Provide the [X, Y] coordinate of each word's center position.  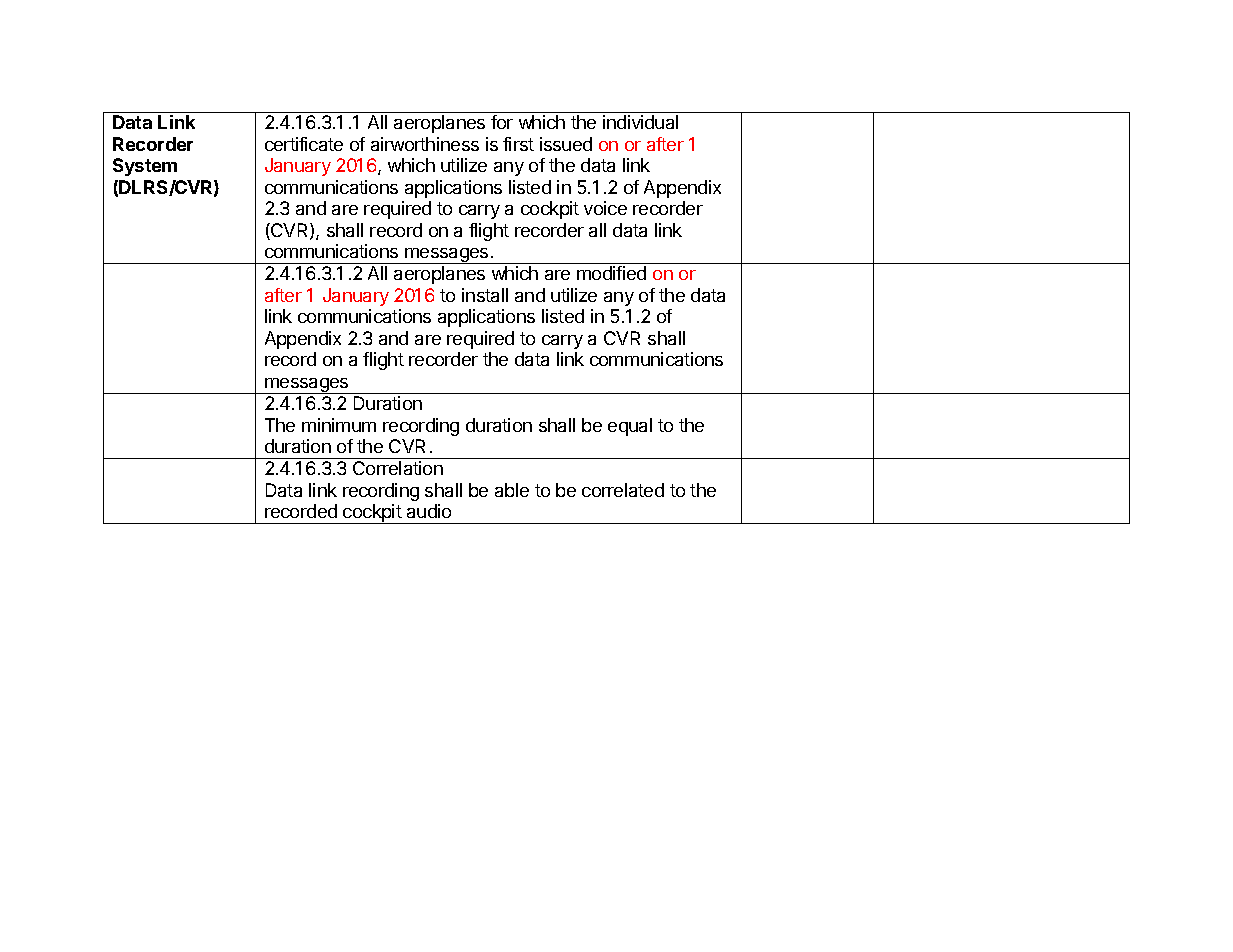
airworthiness [425, 144]
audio [429, 511]
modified [611, 273]
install [485, 295]
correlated [623, 490]
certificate [304, 144]
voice [605, 208]
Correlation [398, 468]
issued [566, 144]
